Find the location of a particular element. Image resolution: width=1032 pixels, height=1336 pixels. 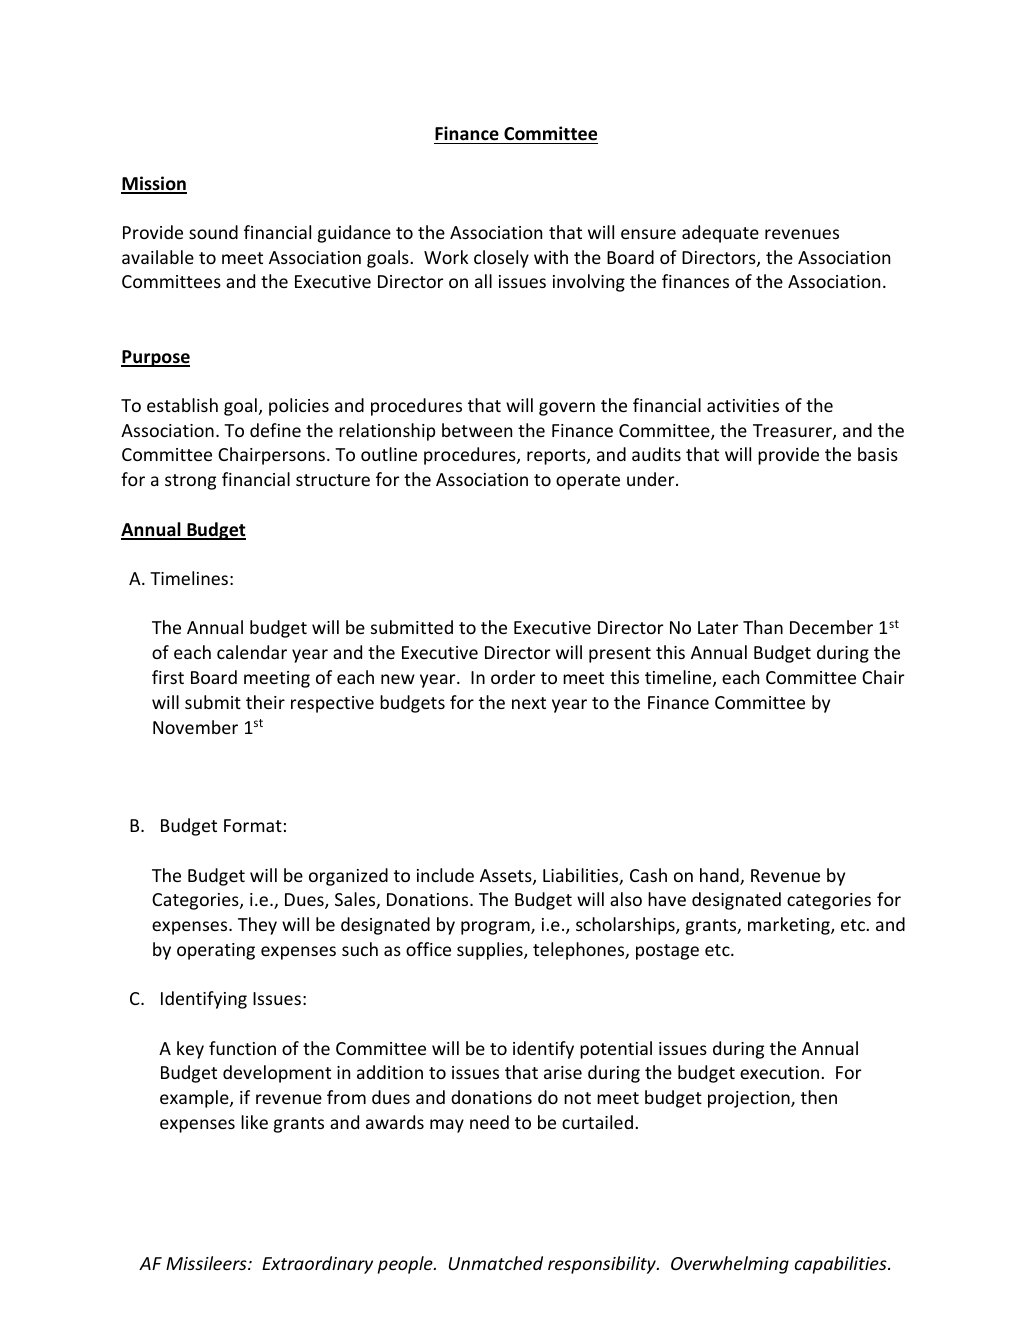

sound is located at coordinates (213, 232).
